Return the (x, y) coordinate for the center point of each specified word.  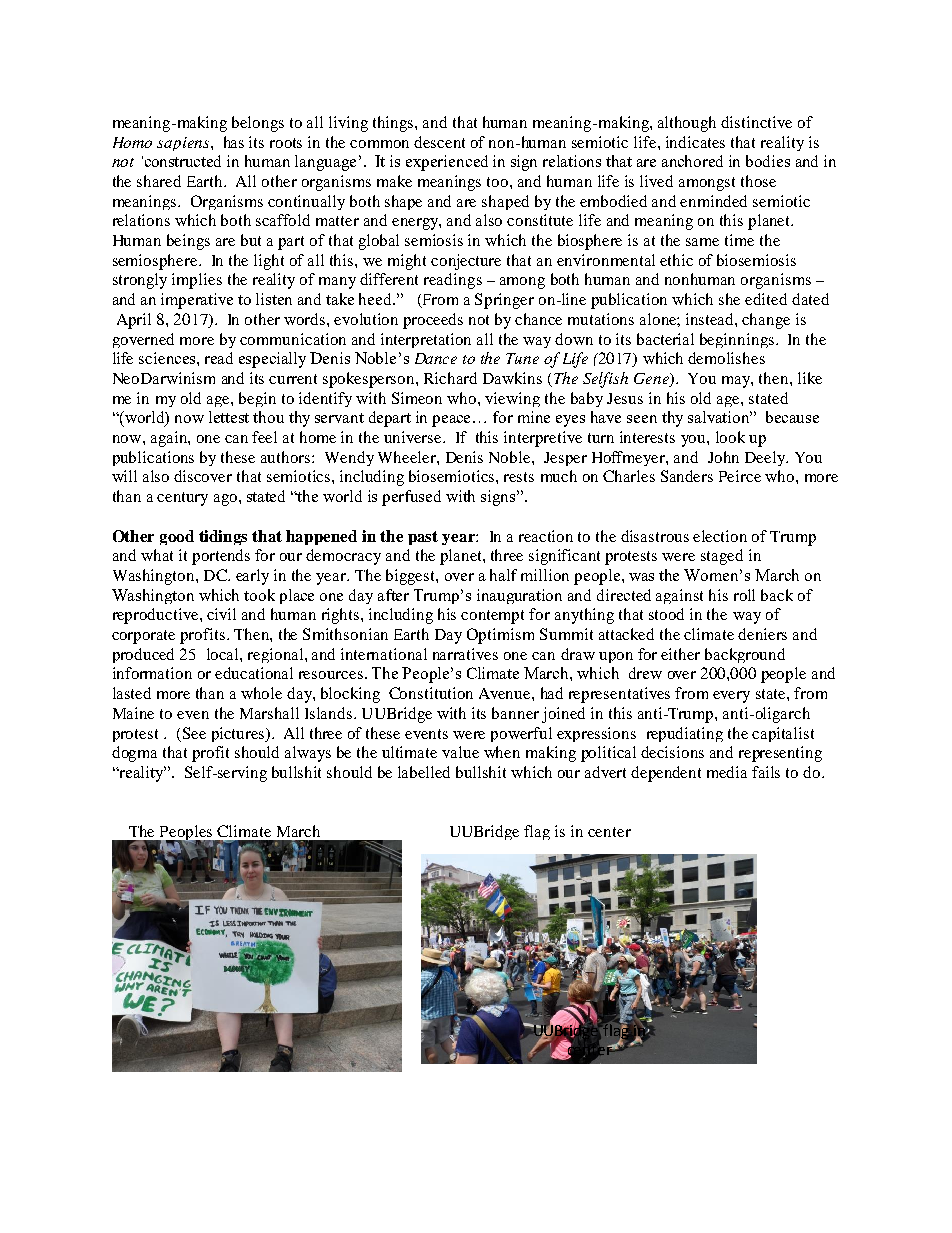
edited (766, 299)
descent (439, 142)
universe (414, 437)
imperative (197, 301)
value (460, 752)
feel (264, 437)
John (723, 457)
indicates (695, 142)
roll (744, 595)
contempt (492, 617)
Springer (504, 301)
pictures (239, 734)
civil (221, 614)
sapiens (184, 144)
